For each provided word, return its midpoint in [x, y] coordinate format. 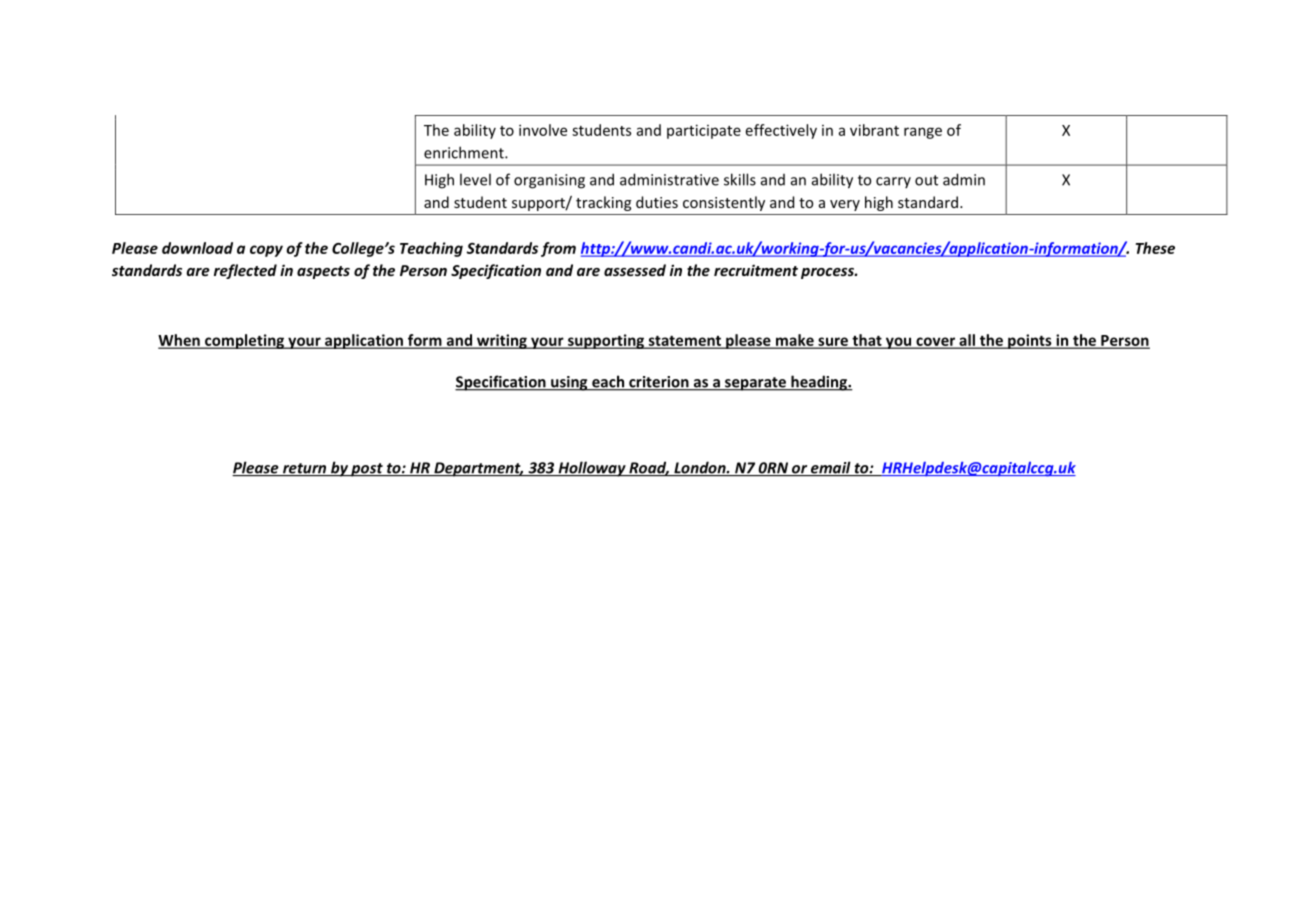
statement [685, 341]
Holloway [592, 469]
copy [266, 251]
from [558, 249]
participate [704, 131]
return [304, 469]
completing [244, 341]
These [1155, 248]
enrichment [465, 152]
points [1030, 341]
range [923, 133]
